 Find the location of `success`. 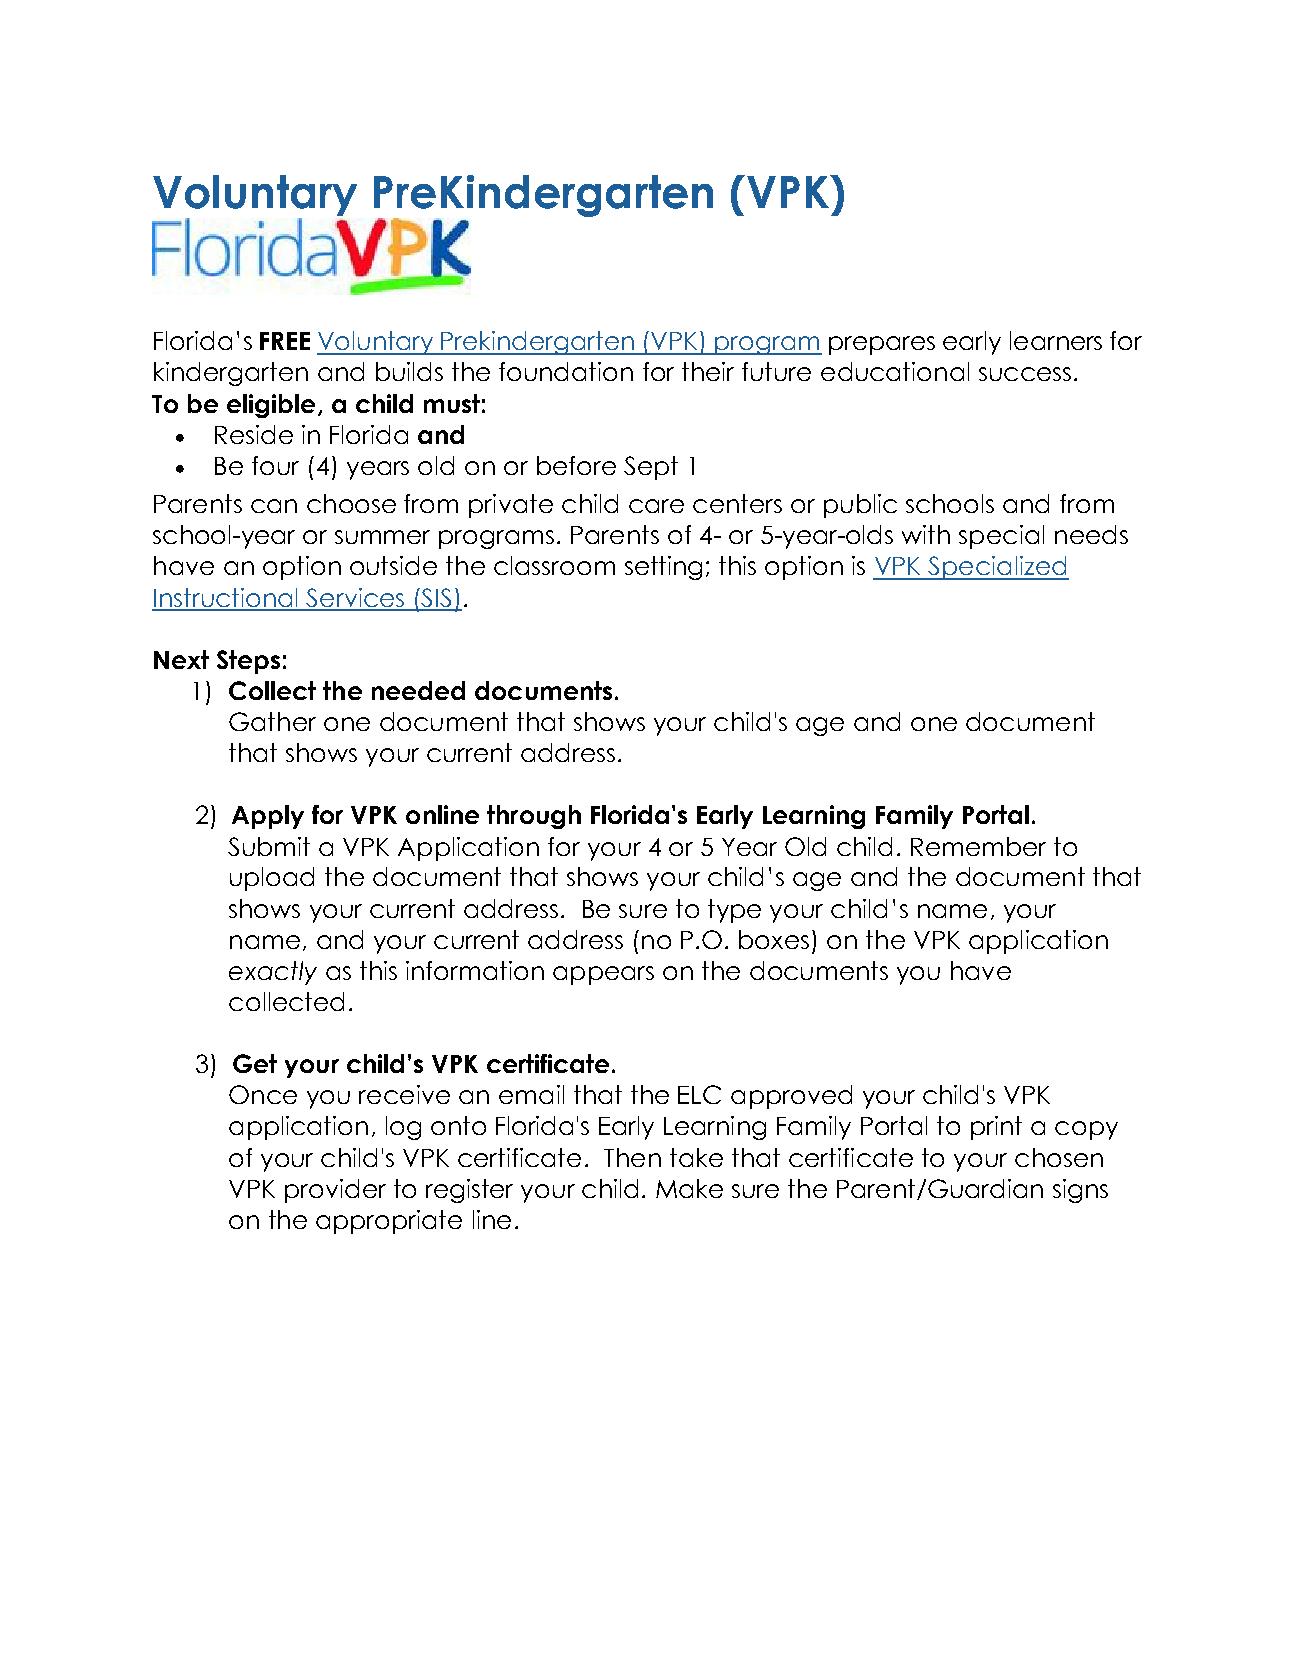

success is located at coordinates (1025, 374).
